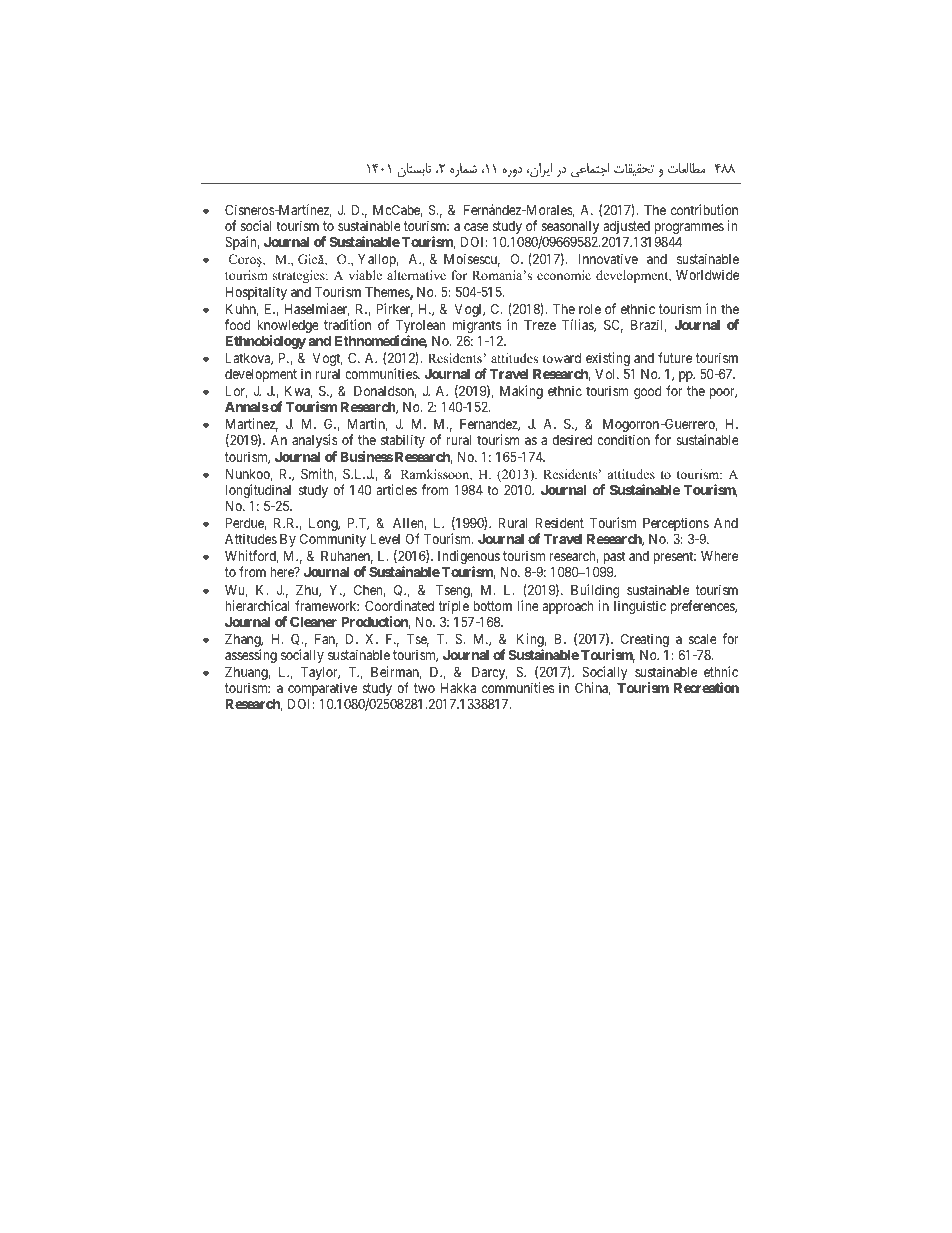 The height and width of the page is (1233, 952). What do you see at coordinates (477, 327) in the page?
I see `migrants` at bounding box center [477, 327].
